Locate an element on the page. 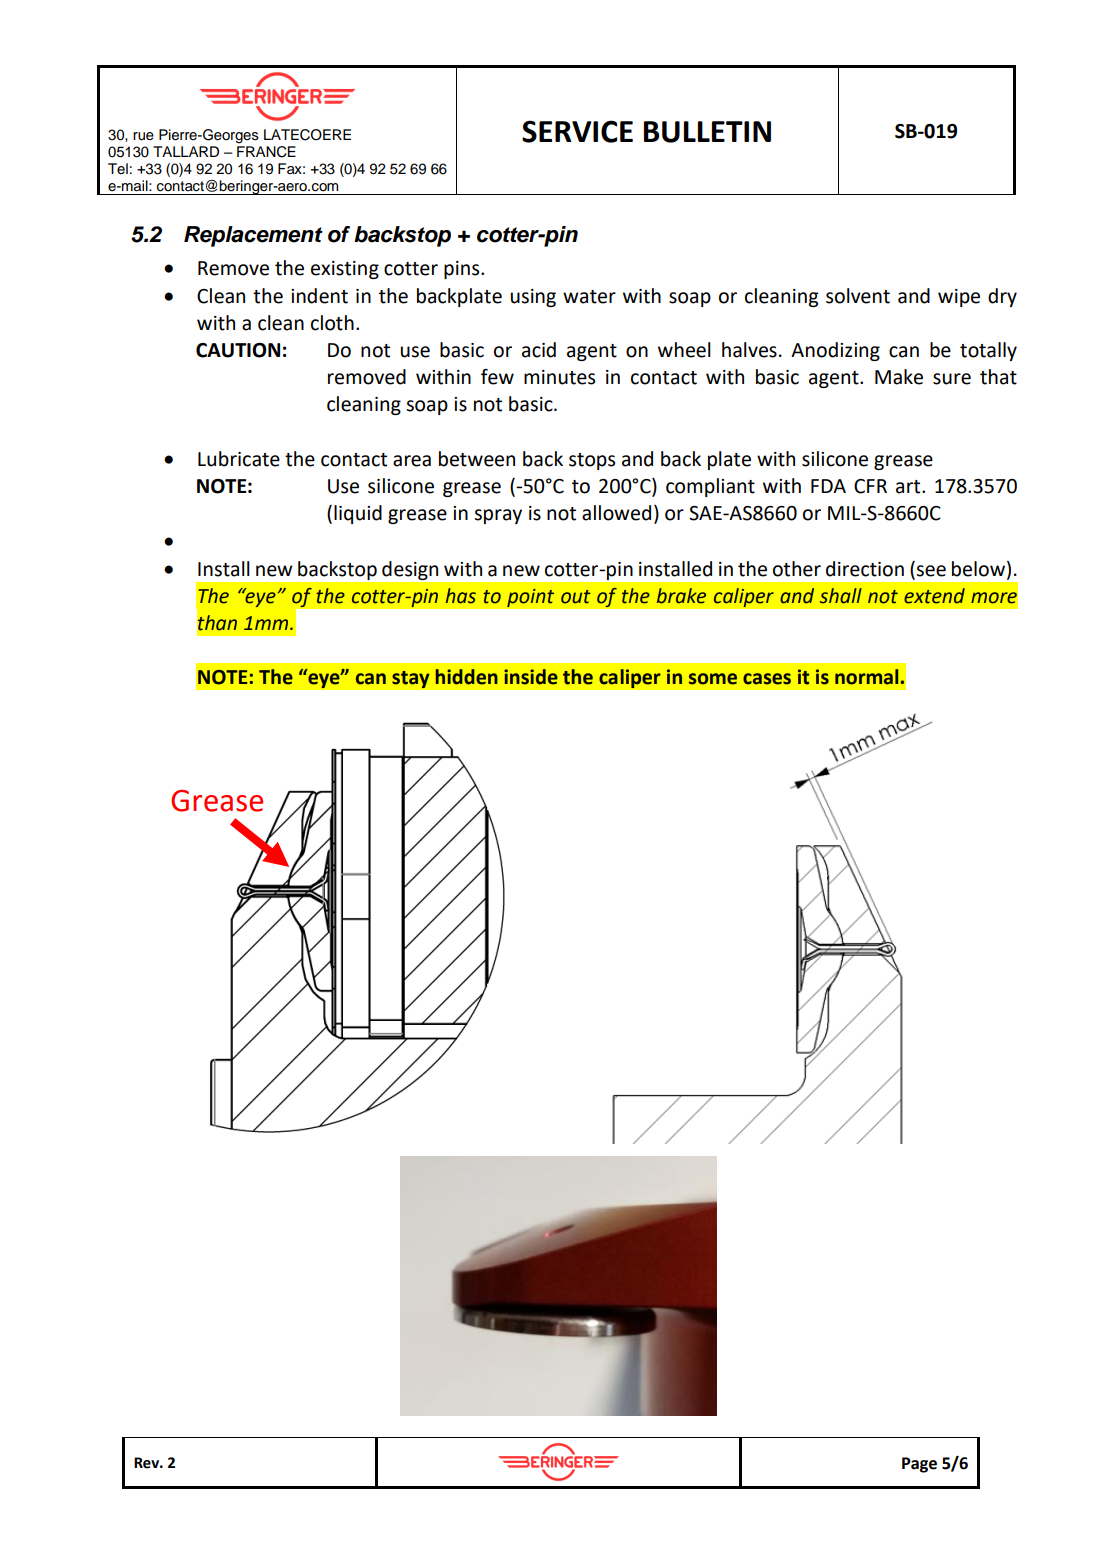 Image resolution: width=1096 pixels, height=1550 pixels. FRANCE is located at coordinates (266, 150).
